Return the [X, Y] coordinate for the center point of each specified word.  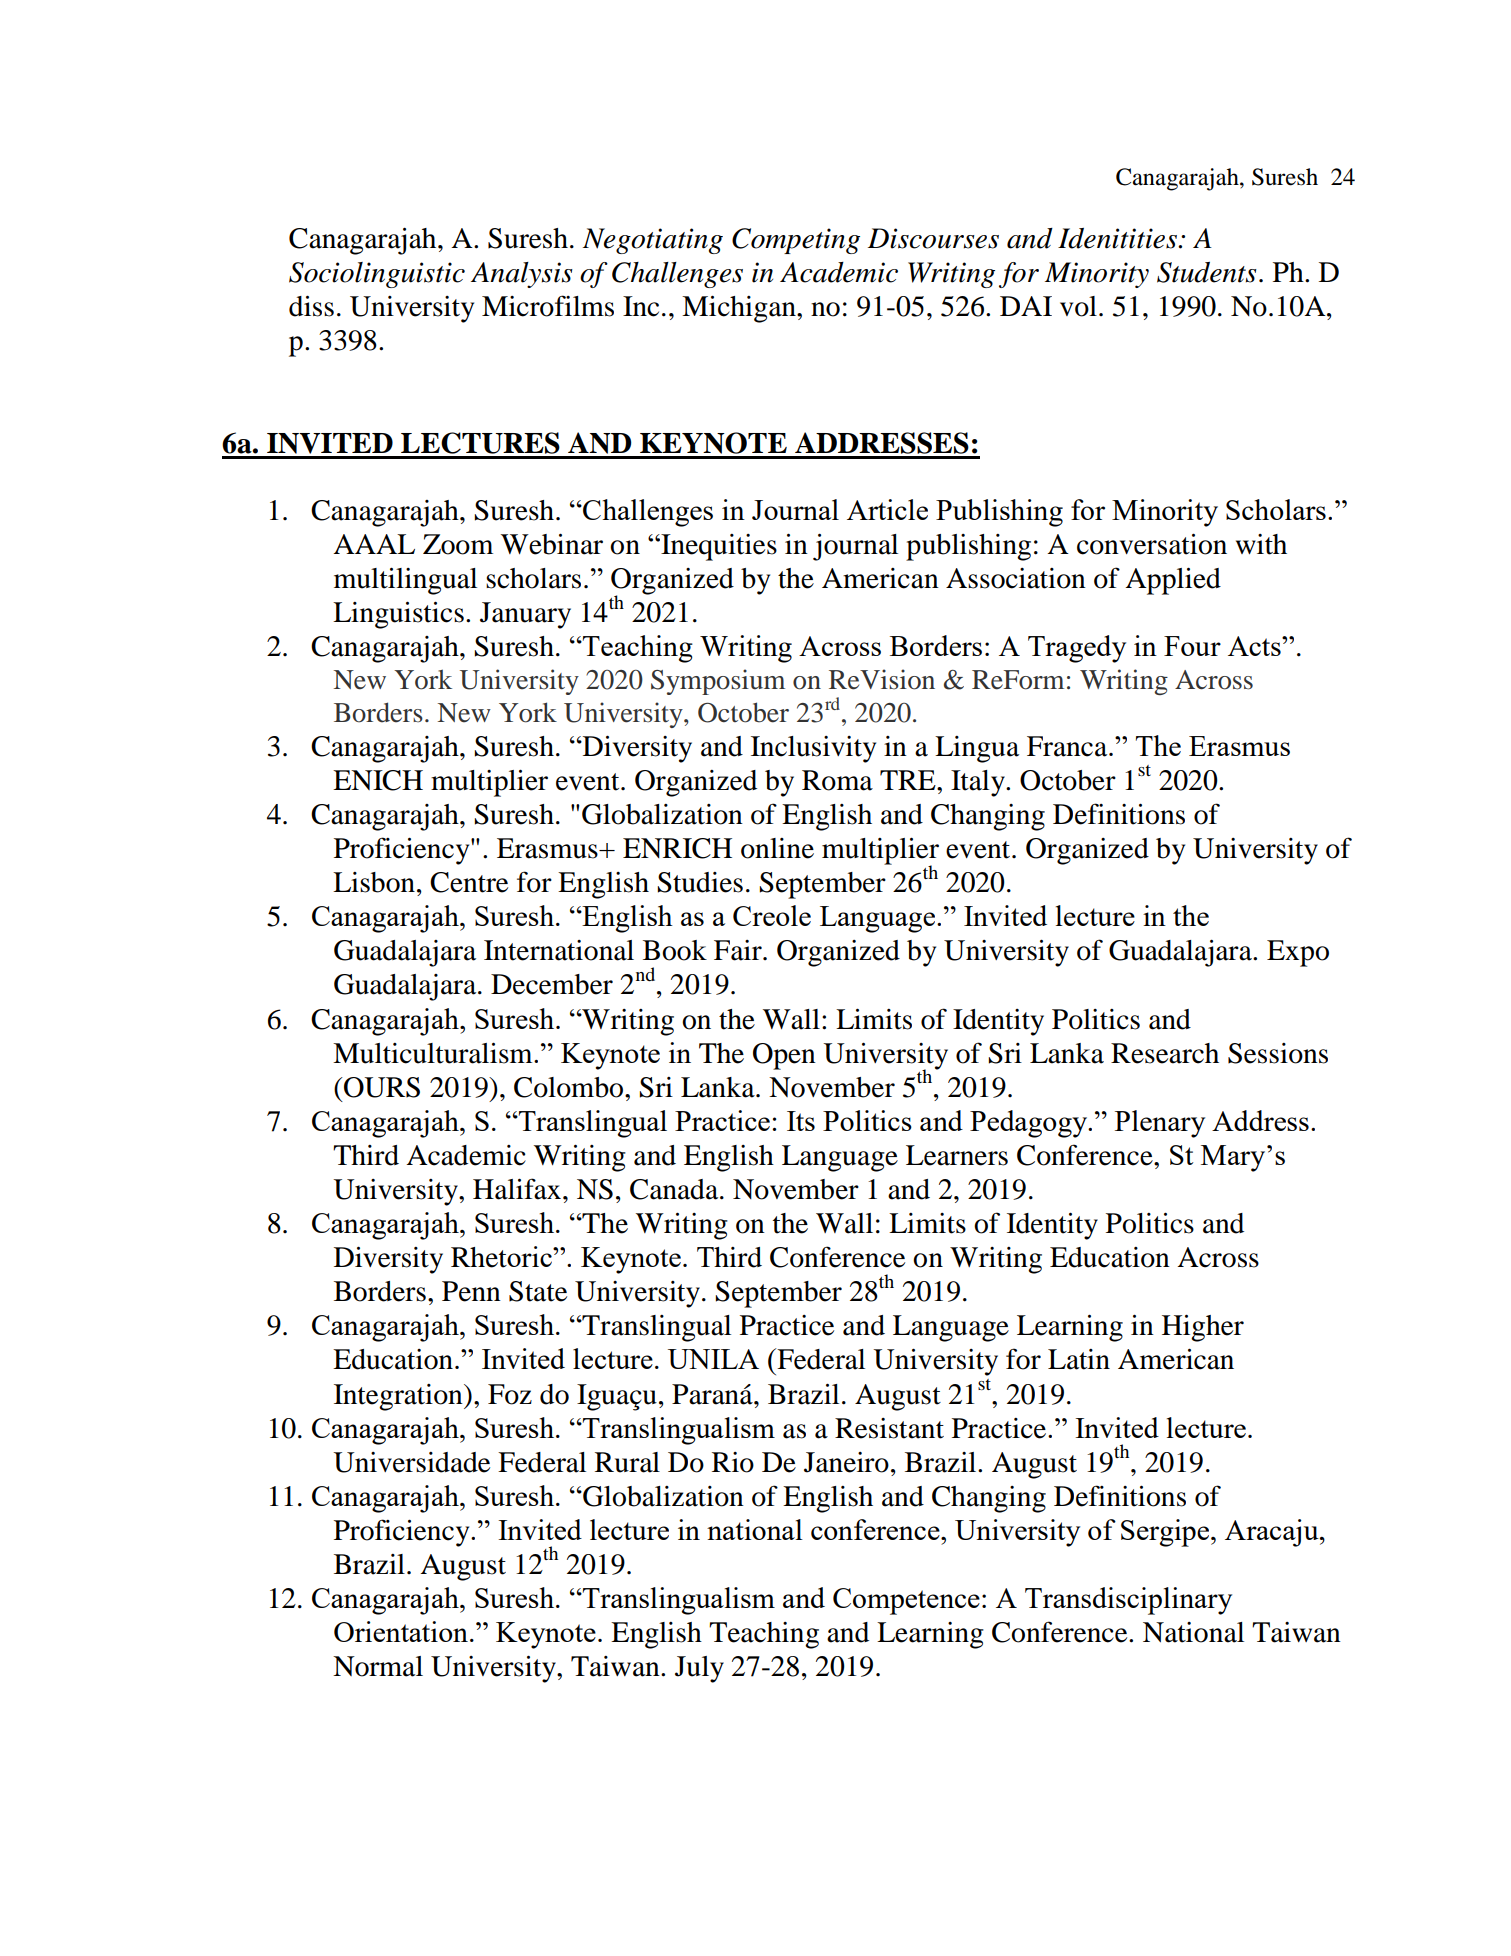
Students [1207, 272]
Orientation [401, 1631]
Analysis [522, 275]
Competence [906, 1601]
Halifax [518, 1189]
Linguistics [398, 615]
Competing [796, 241]
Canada [675, 1189]
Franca [1068, 746]
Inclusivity [813, 749]
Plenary [1160, 1124]
